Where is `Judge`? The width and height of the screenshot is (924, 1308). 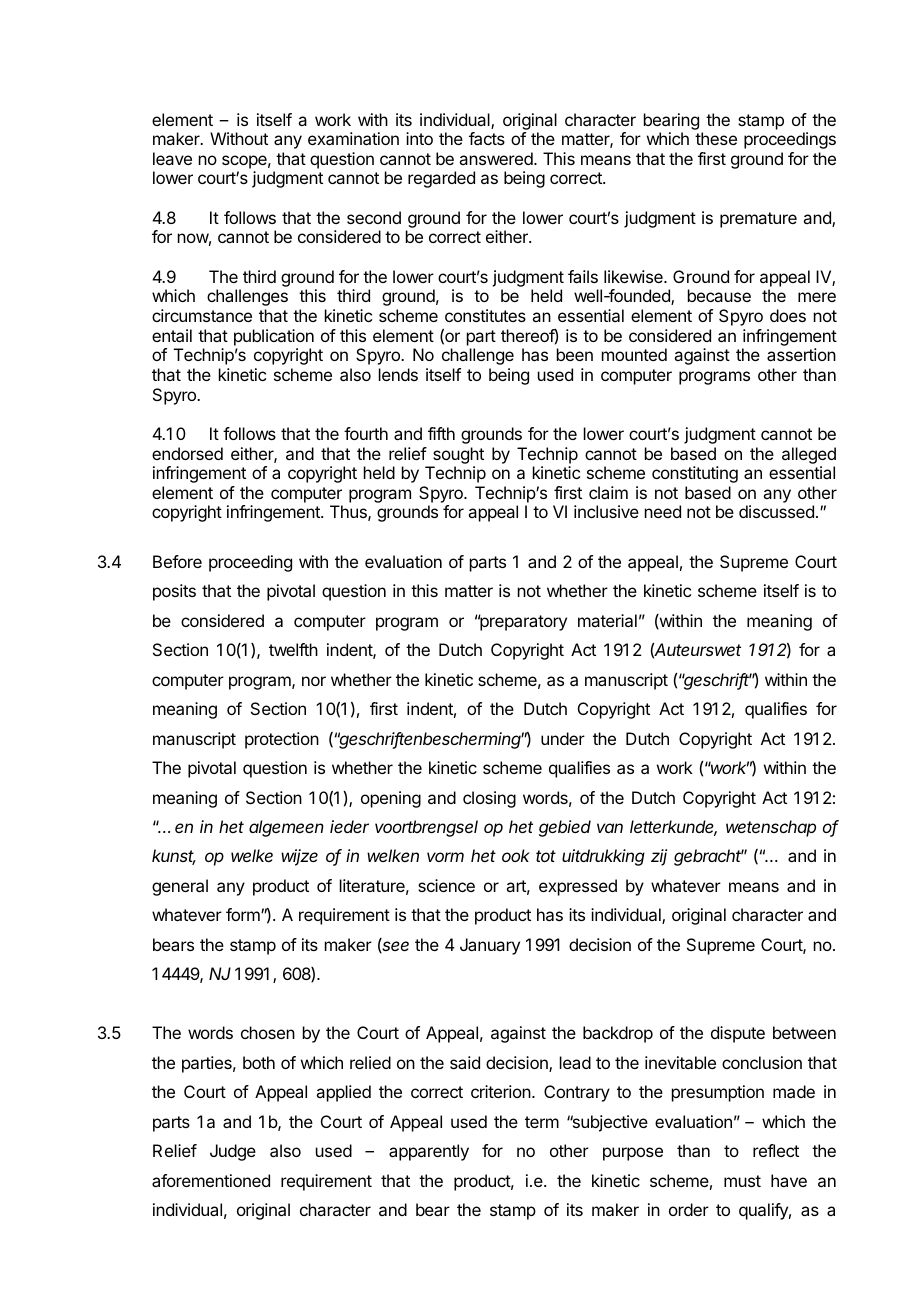 Judge is located at coordinates (233, 1152).
